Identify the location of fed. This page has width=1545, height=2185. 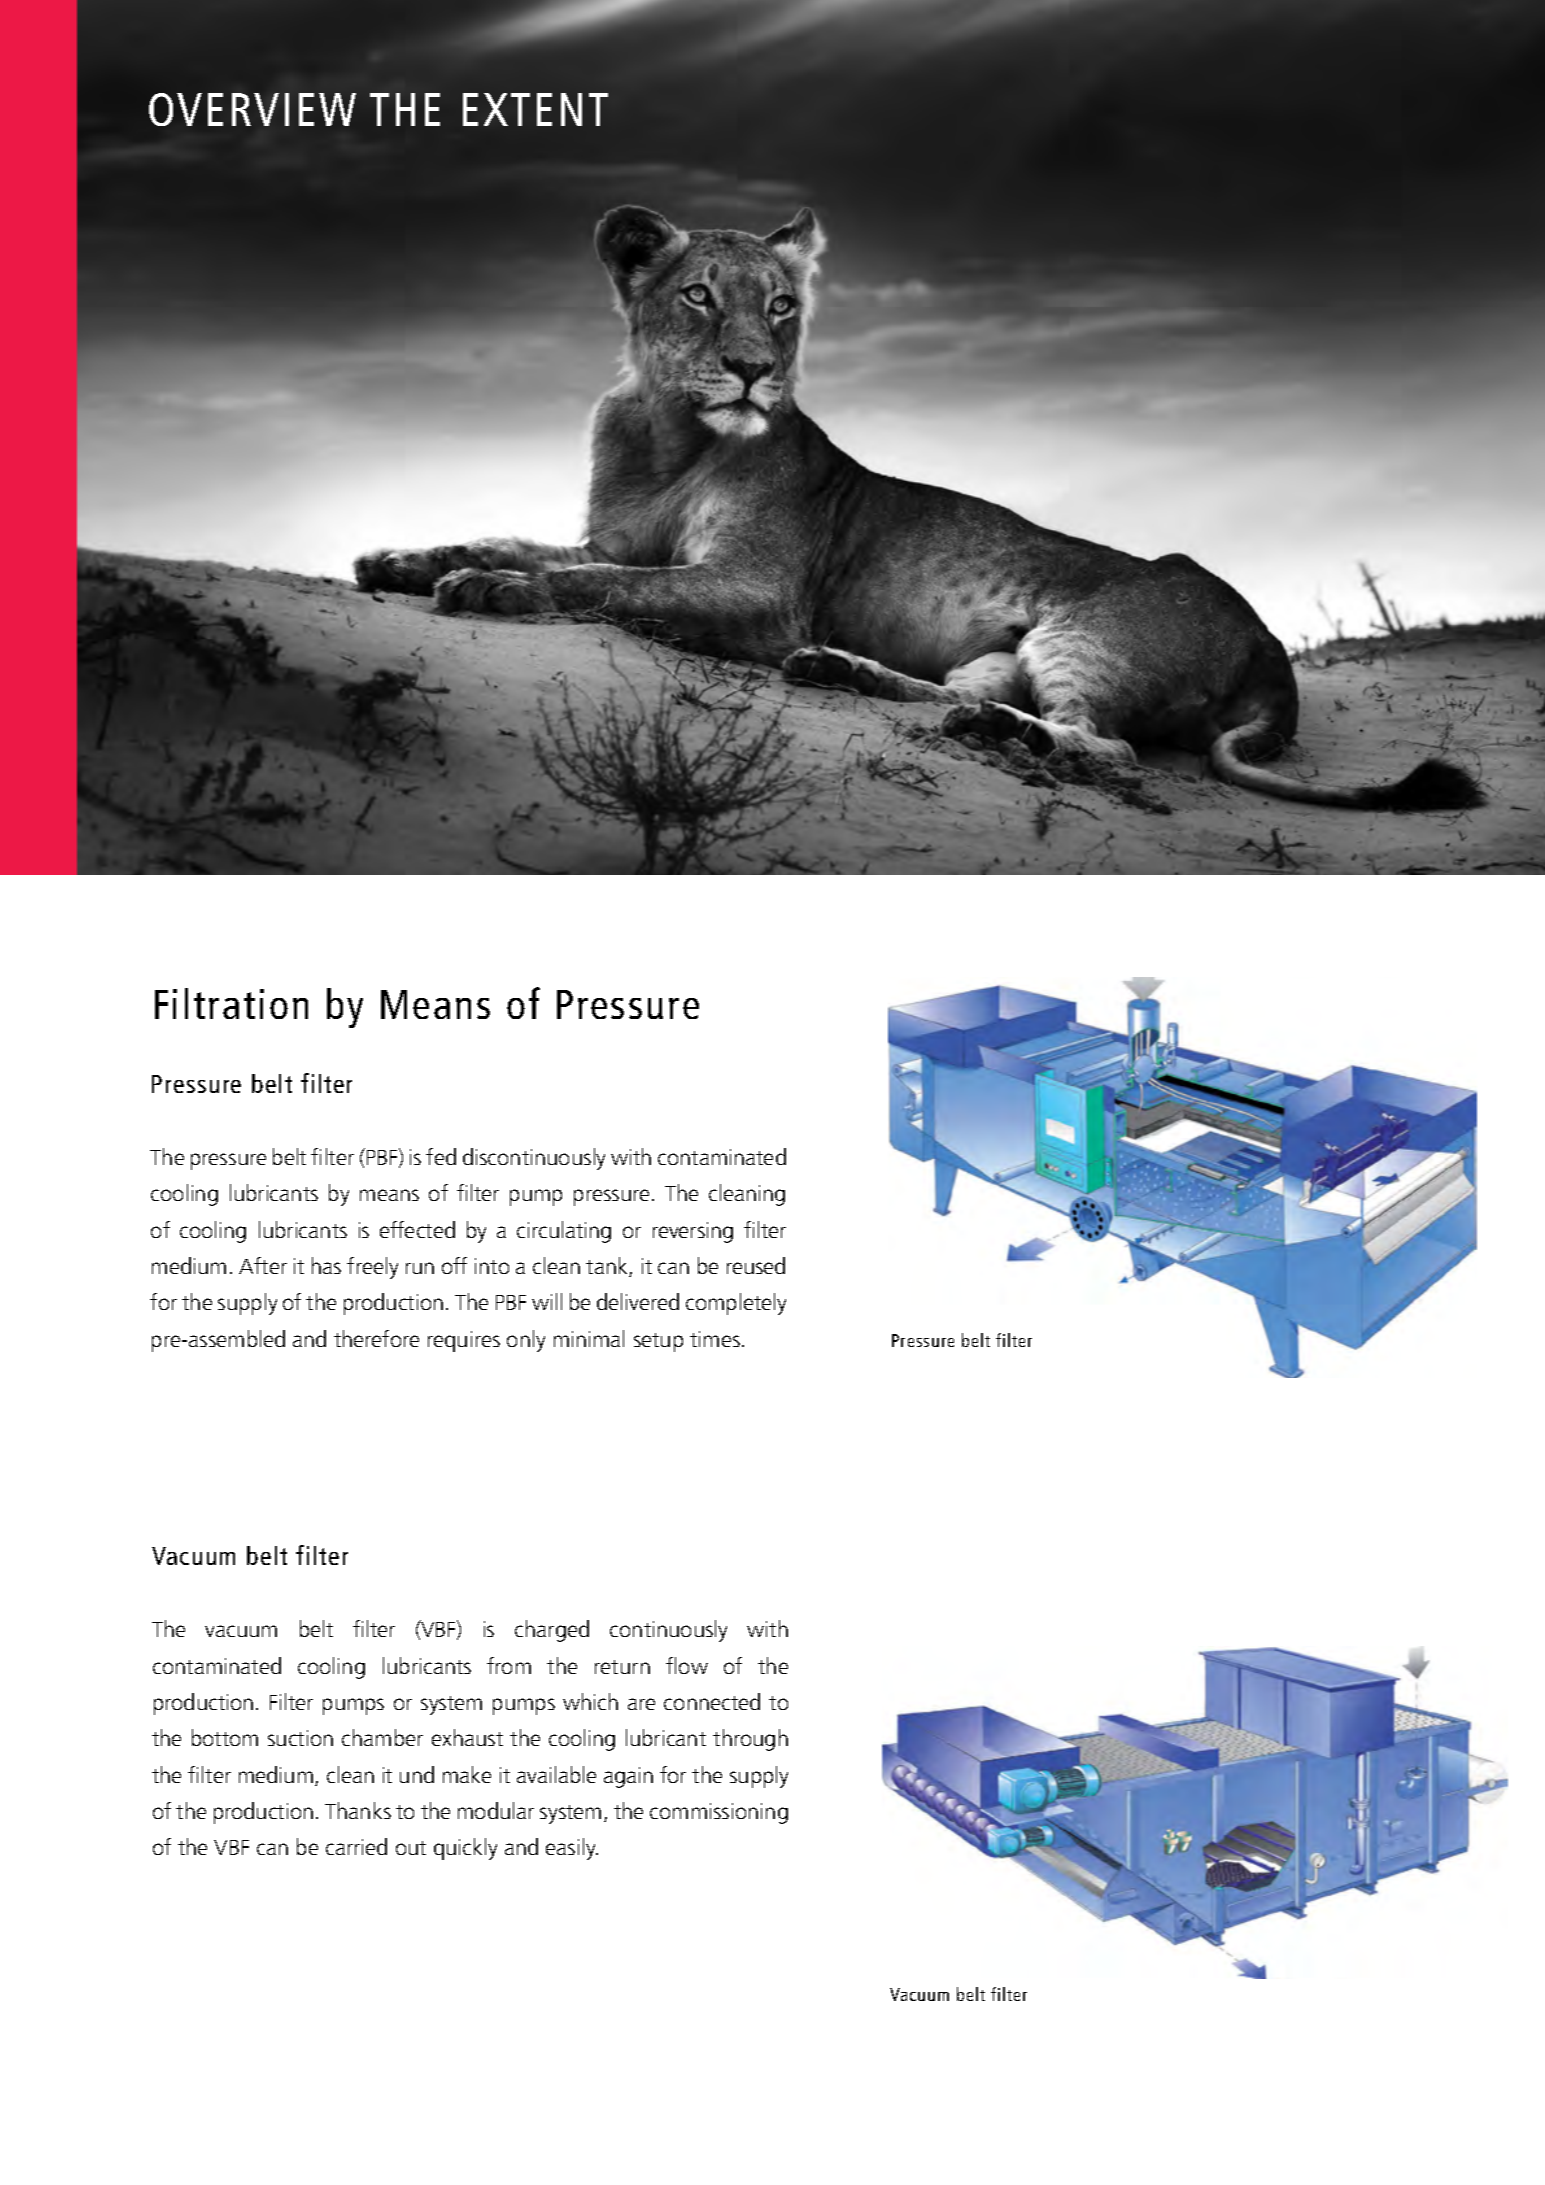
(441, 1156).
